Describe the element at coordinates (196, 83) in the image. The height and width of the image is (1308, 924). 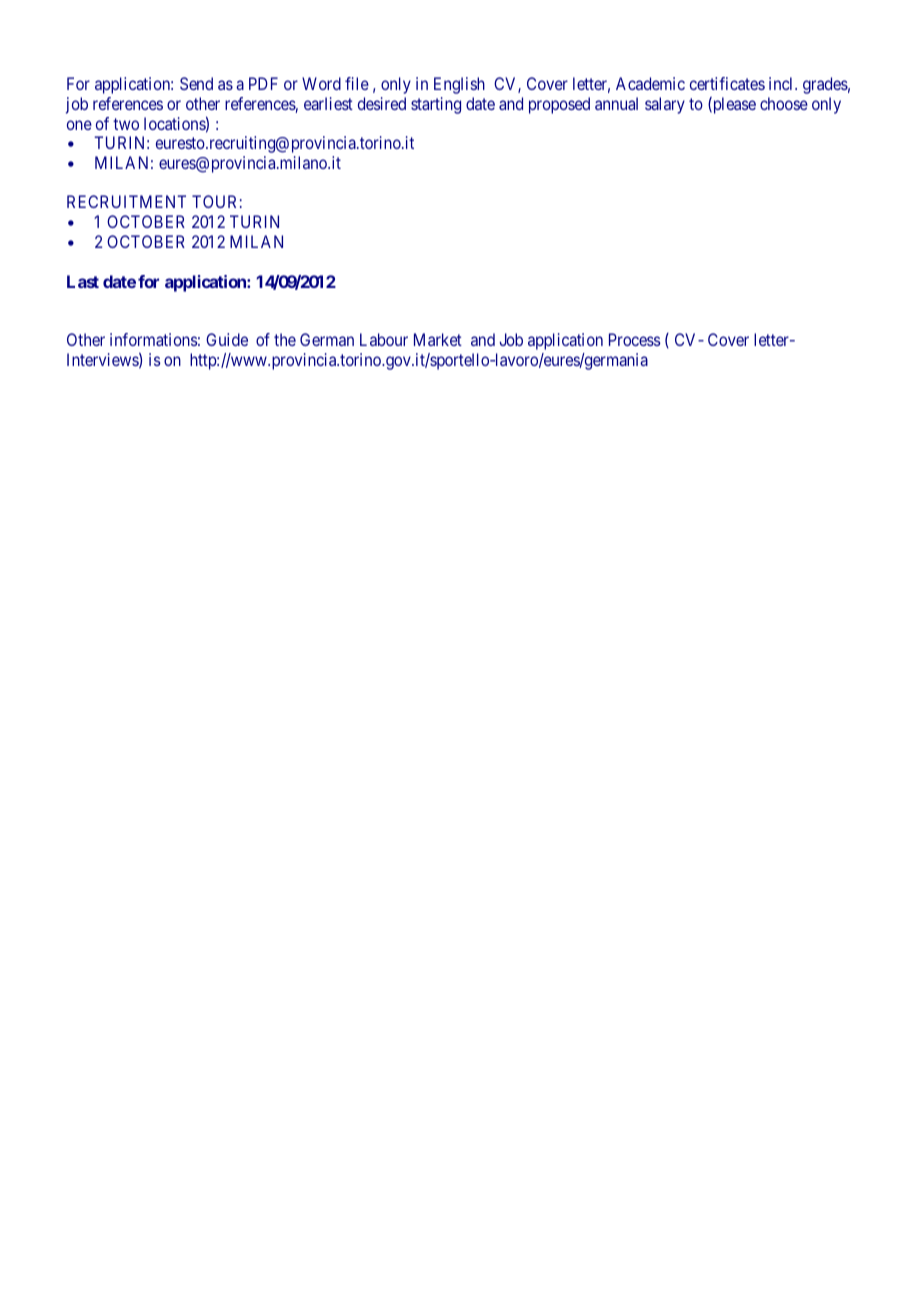
I see `Send` at that location.
